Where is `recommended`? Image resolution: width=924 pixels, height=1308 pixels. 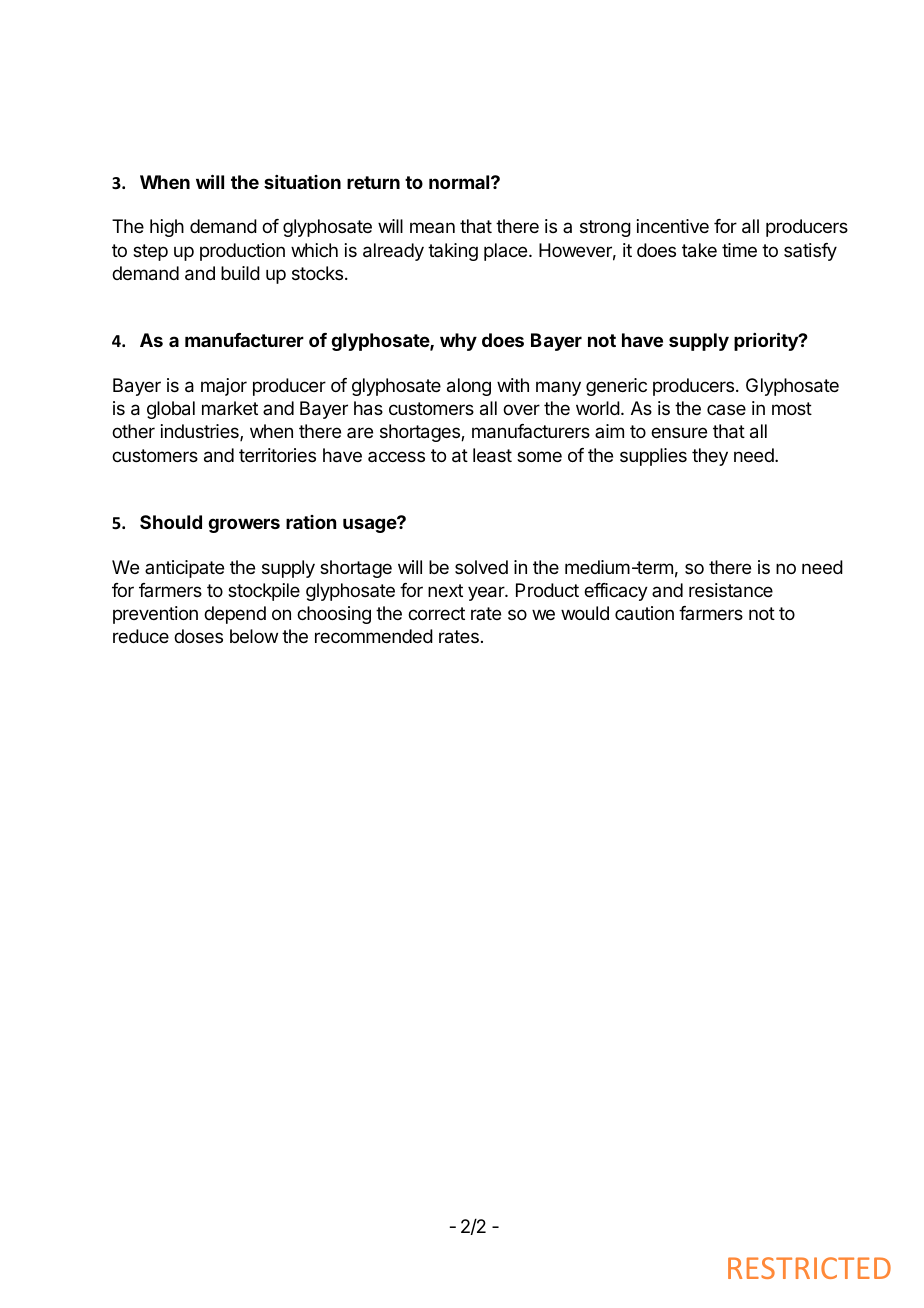
recommended is located at coordinates (374, 636).
